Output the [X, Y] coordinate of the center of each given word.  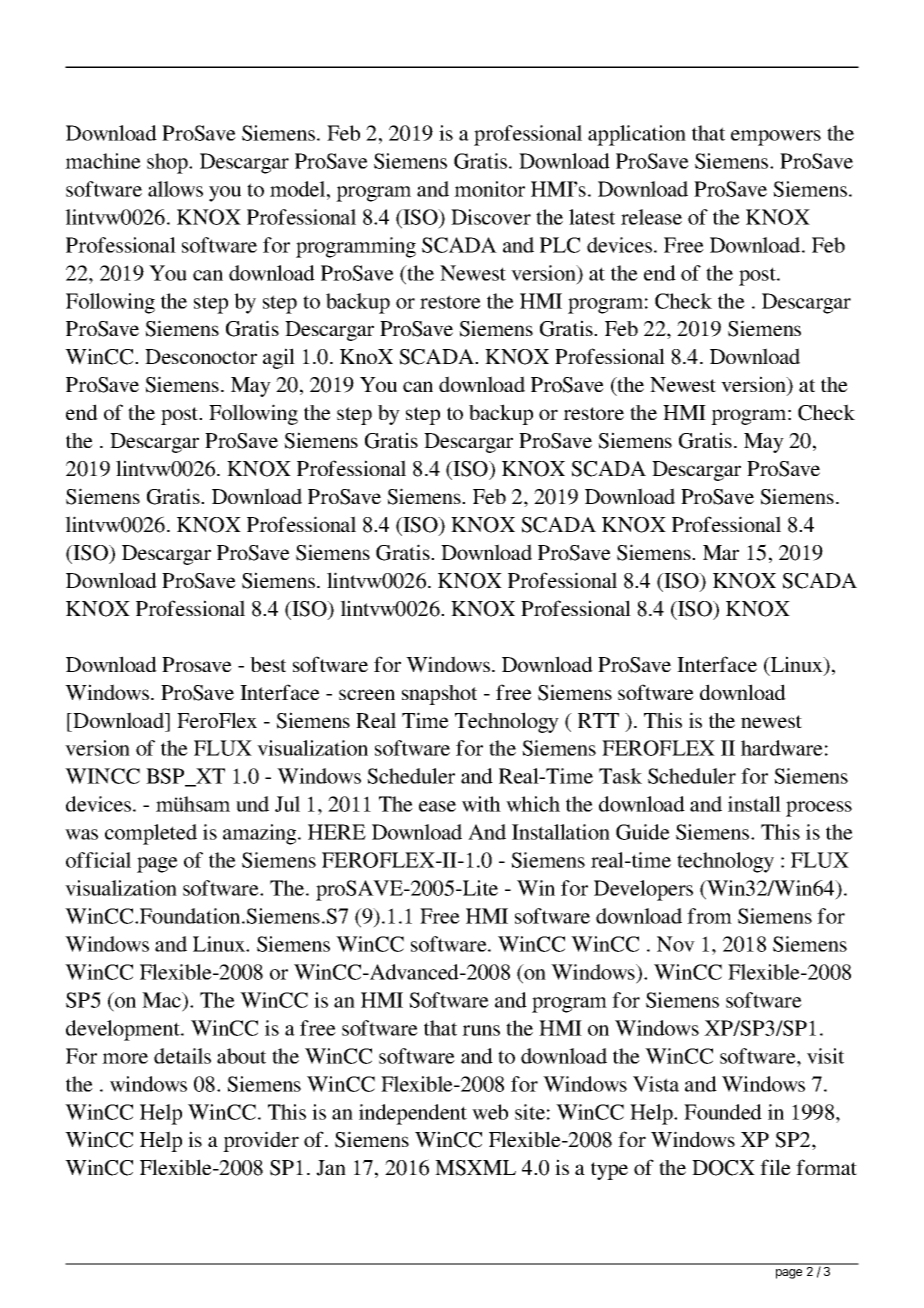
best [268, 664]
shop [168, 163]
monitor [489, 189]
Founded [723, 1112]
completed [151, 834]
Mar [721, 552]
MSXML [475, 1168]
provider [261, 1141]
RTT [598, 720]
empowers [776, 138]
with [481, 804]
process [819, 809]
